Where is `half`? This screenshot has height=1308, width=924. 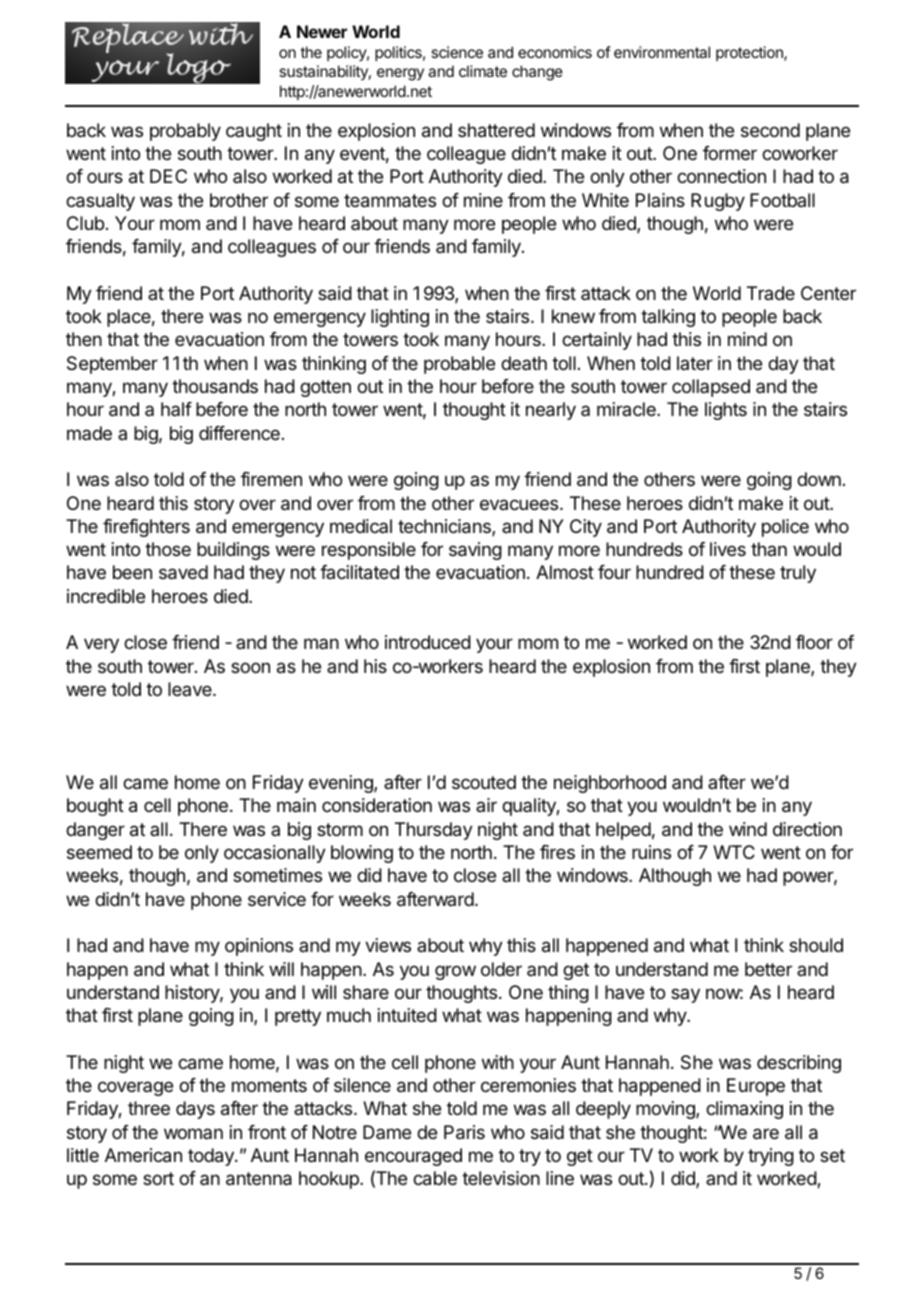
half is located at coordinates (176, 409).
